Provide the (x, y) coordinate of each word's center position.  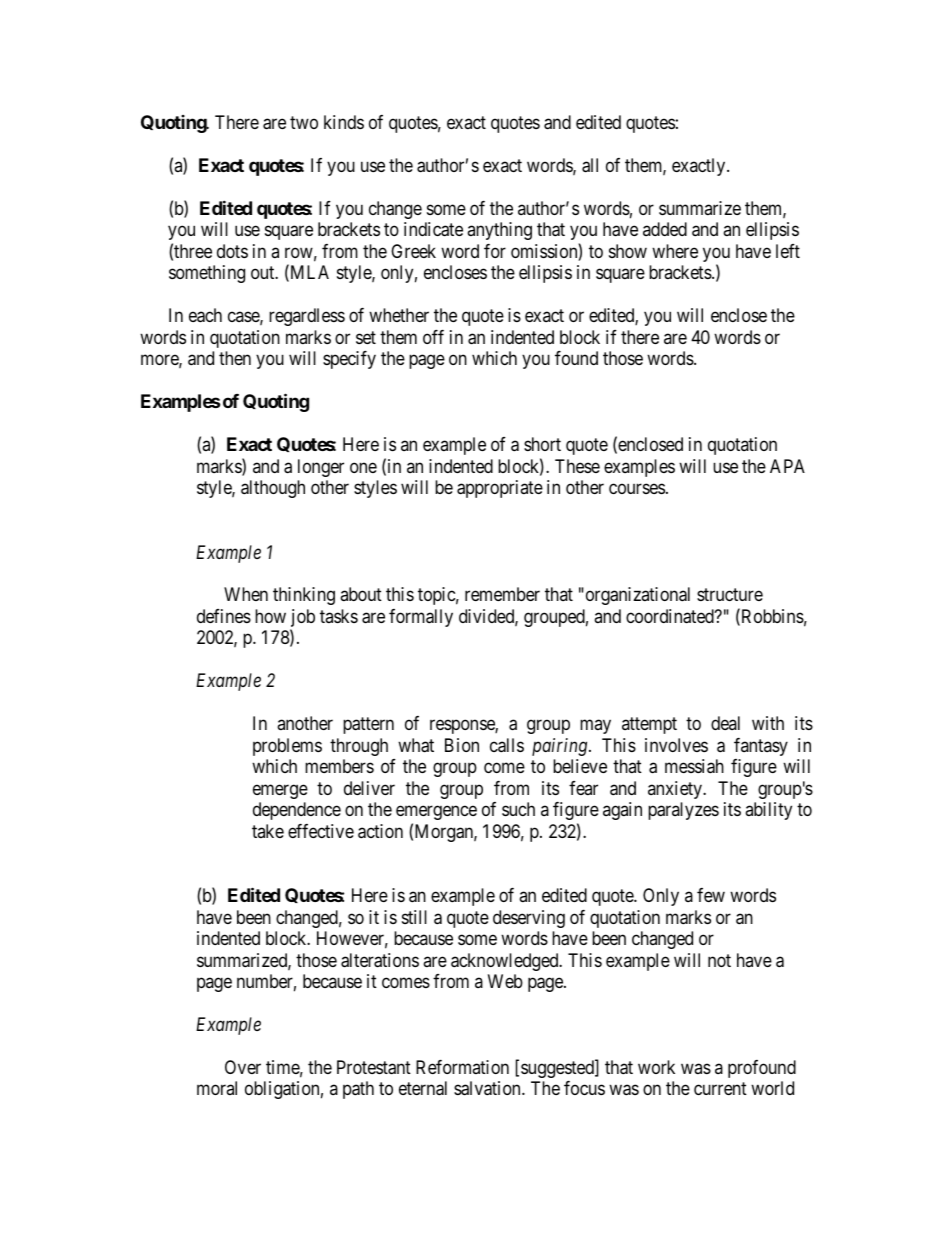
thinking (304, 596)
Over (243, 1067)
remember (502, 594)
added (665, 229)
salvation (488, 1088)
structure (730, 595)
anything (499, 231)
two (304, 122)
